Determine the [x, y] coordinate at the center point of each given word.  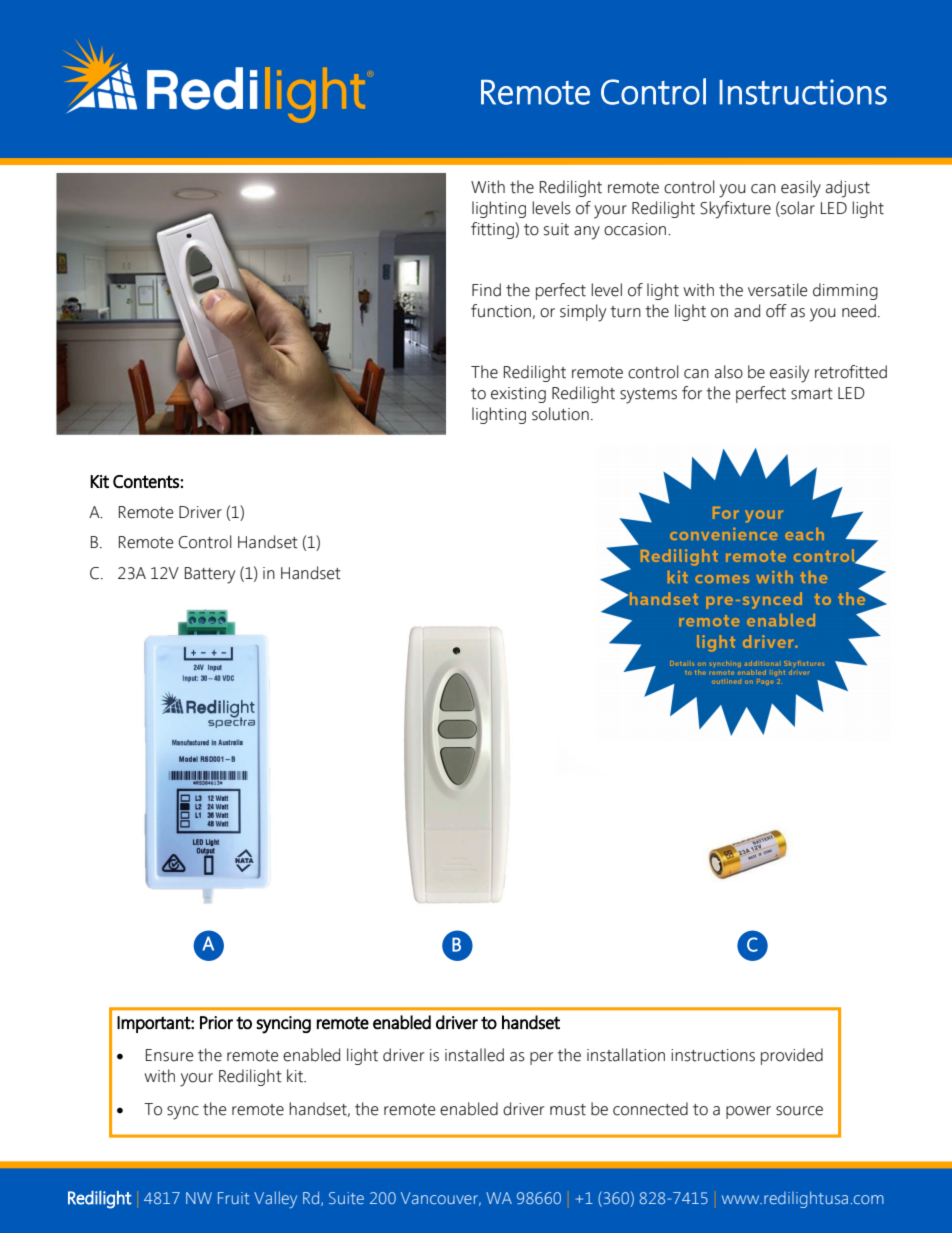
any [587, 233]
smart [812, 394]
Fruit [233, 1198]
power [748, 1112]
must [568, 1110]
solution [560, 414]
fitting [493, 230]
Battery [210, 575]
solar [797, 209]
